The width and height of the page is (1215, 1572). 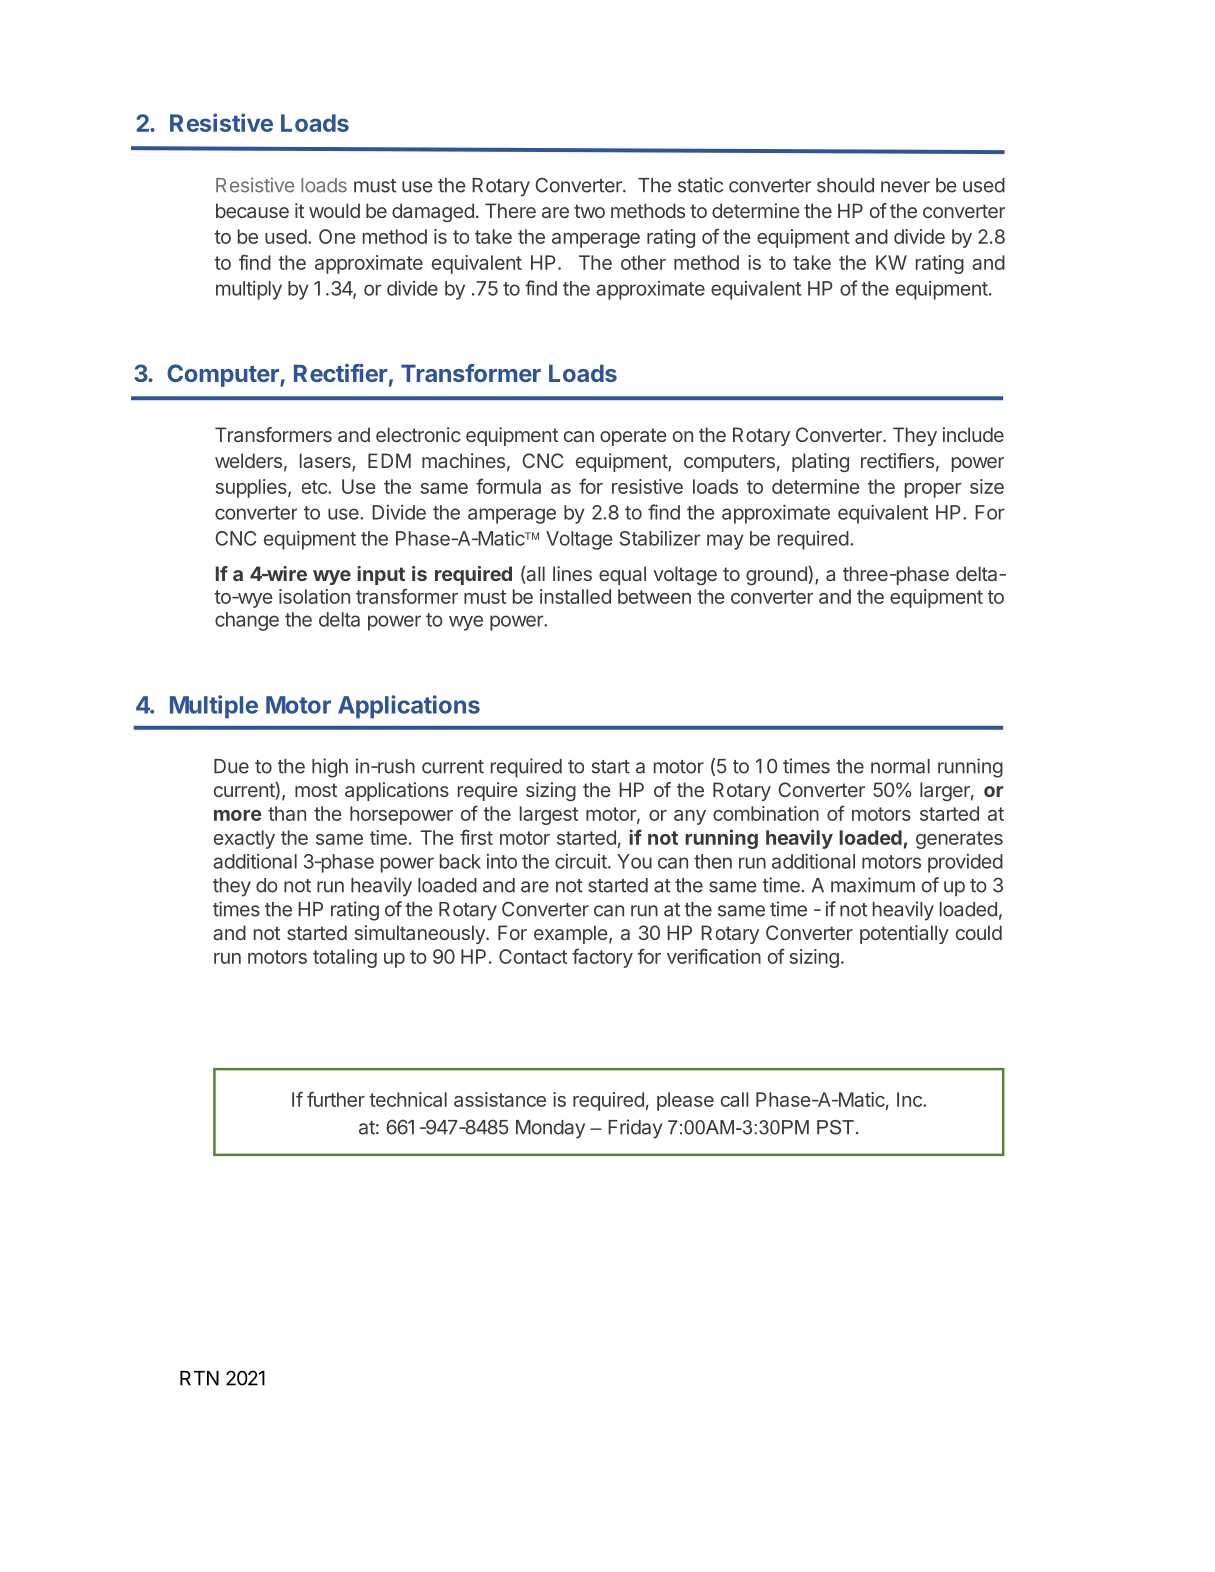 What do you see at coordinates (835, 1127) in the page?
I see `PST` at bounding box center [835, 1127].
